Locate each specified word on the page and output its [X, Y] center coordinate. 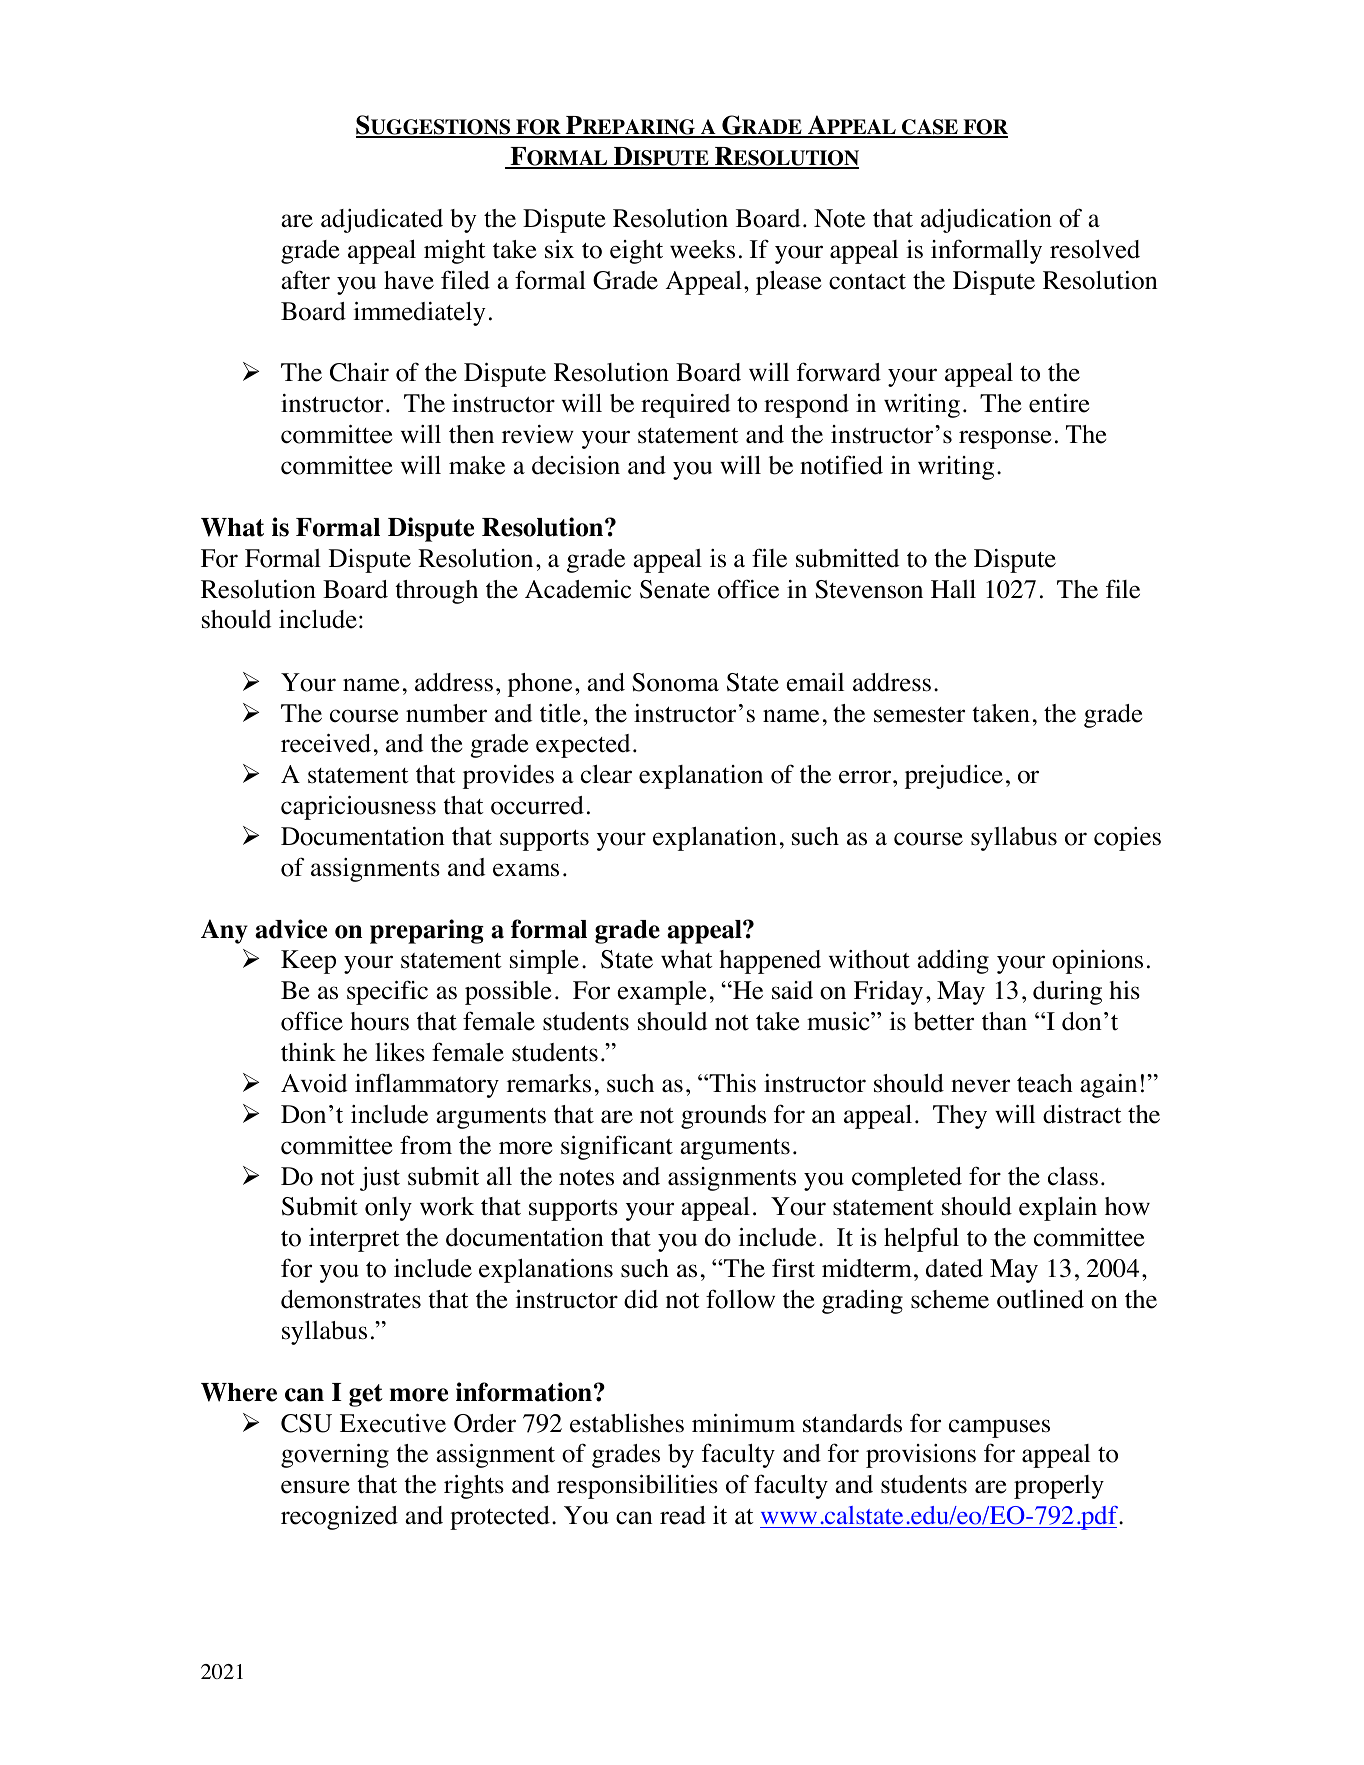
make [477, 465]
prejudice [954, 777]
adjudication [986, 221]
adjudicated [382, 221]
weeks [702, 249]
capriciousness [358, 808]
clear [606, 774]
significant [617, 1147]
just [380, 1179]
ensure [315, 1487]
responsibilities [637, 1486]
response [1005, 439]
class [1073, 1176]
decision [576, 465]
